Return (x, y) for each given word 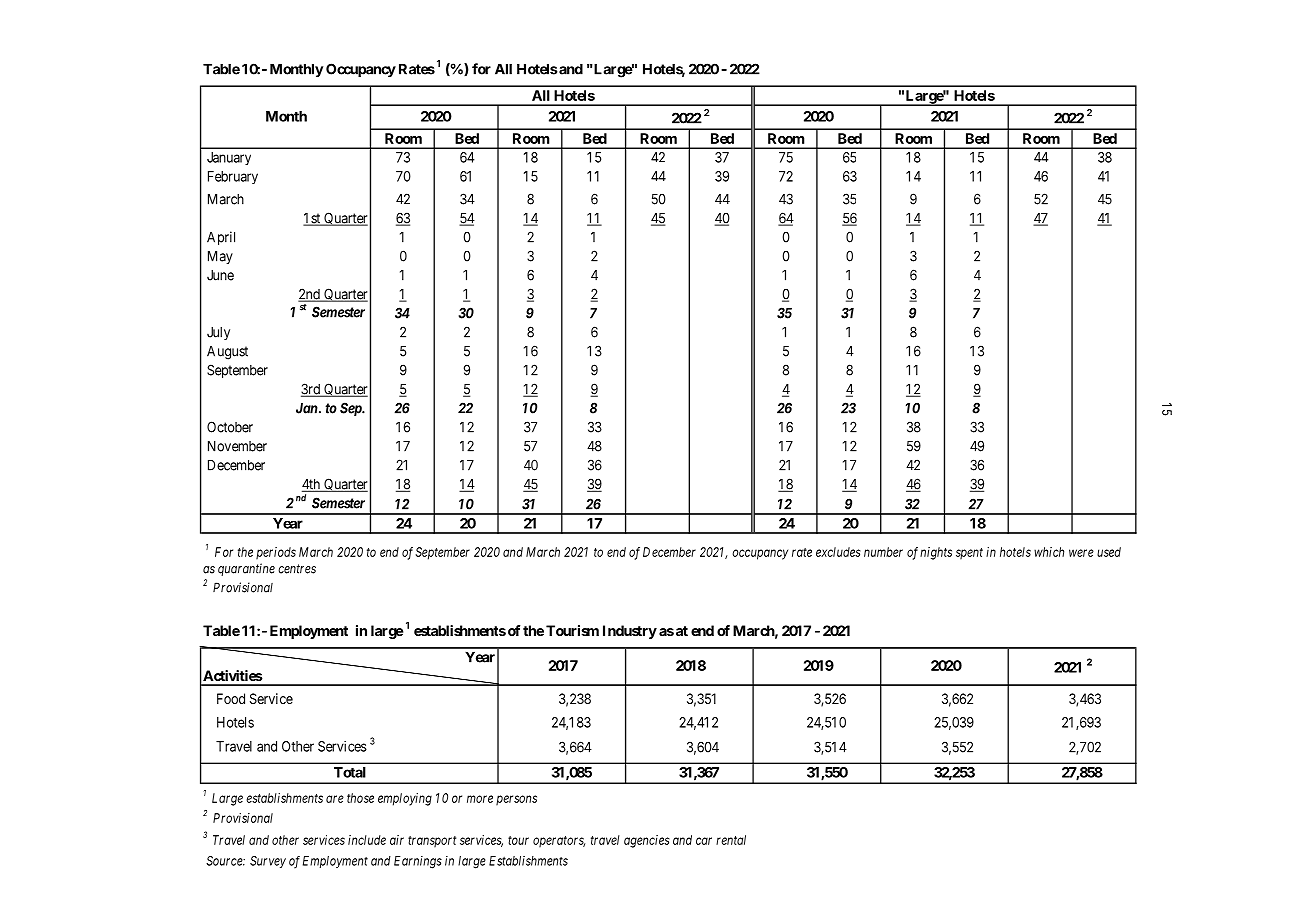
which (1049, 552)
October (230, 427)
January (229, 158)
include (367, 840)
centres (297, 569)
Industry (630, 632)
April (221, 238)
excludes (838, 552)
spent (969, 554)
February (233, 177)
